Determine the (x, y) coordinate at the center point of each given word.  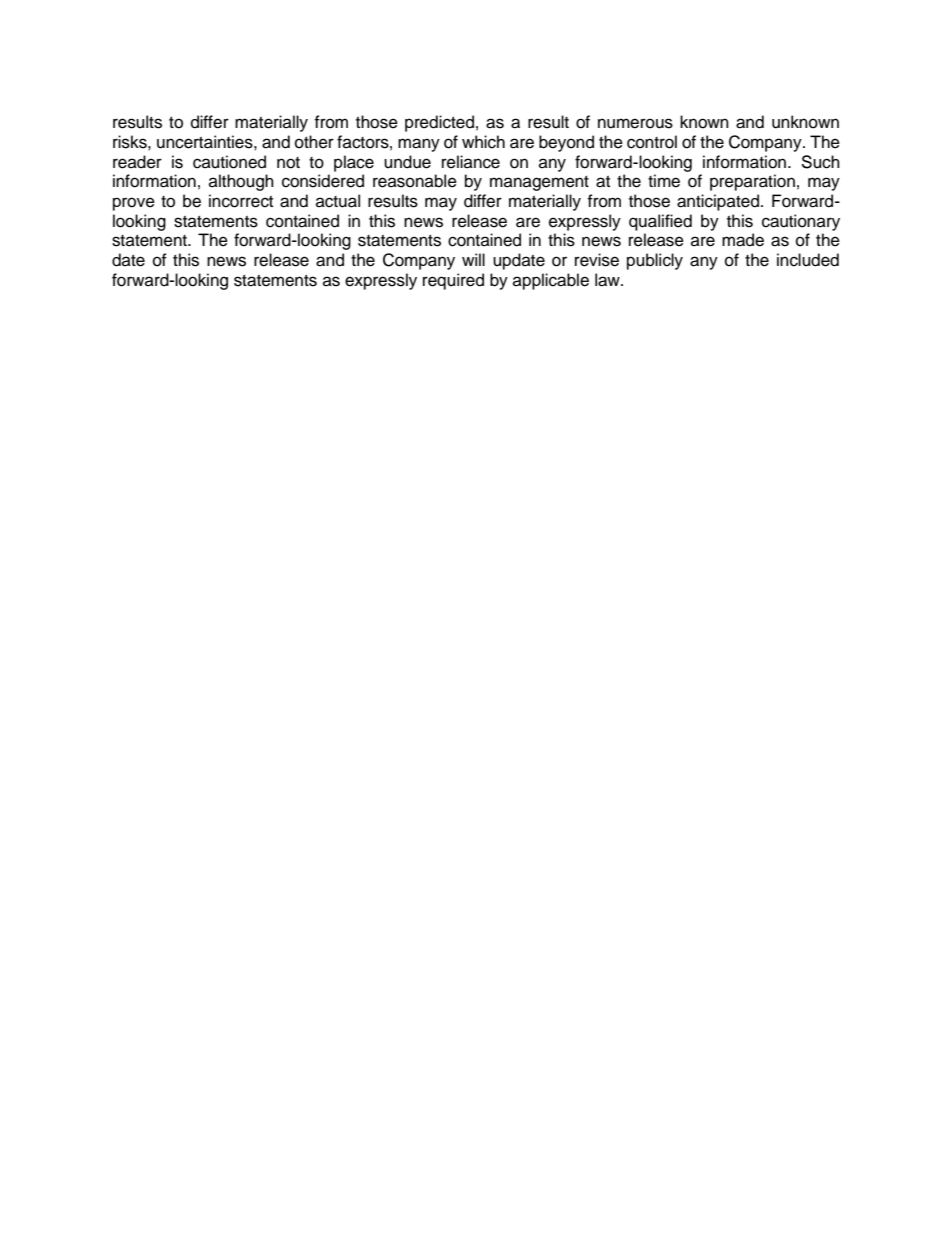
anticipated (718, 202)
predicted (439, 123)
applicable (551, 281)
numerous (635, 123)
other (314, 142)
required (453, 281)
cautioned (229, 162)
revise (597, 260)
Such (820, 162)
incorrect (241, 201)
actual (338, 201)
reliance (471, 162)
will (473, 259)
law (608, 280)
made (743, 240)
